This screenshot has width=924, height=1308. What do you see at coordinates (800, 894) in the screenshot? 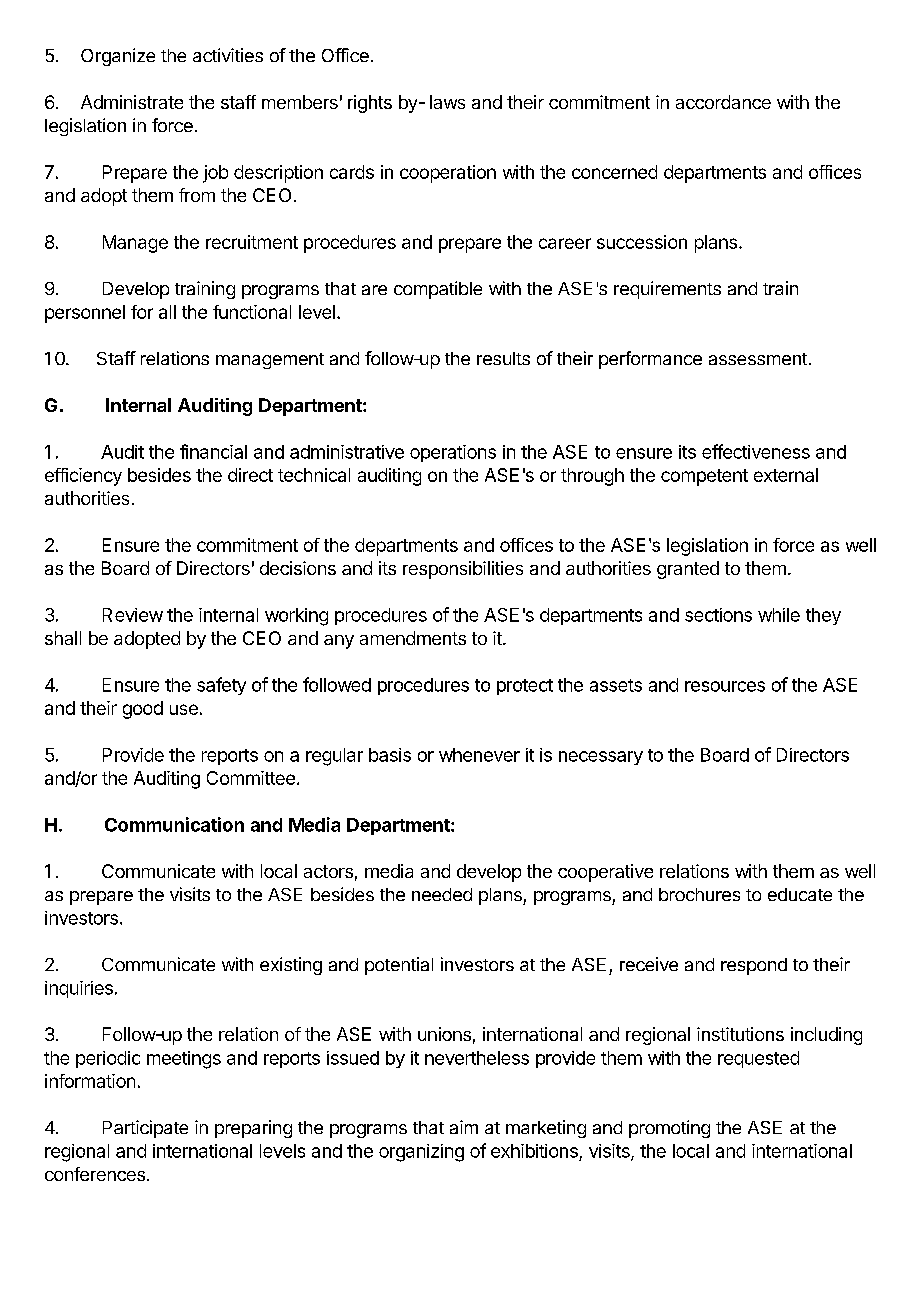
I see `educate` at bounding box center [800, 894].
